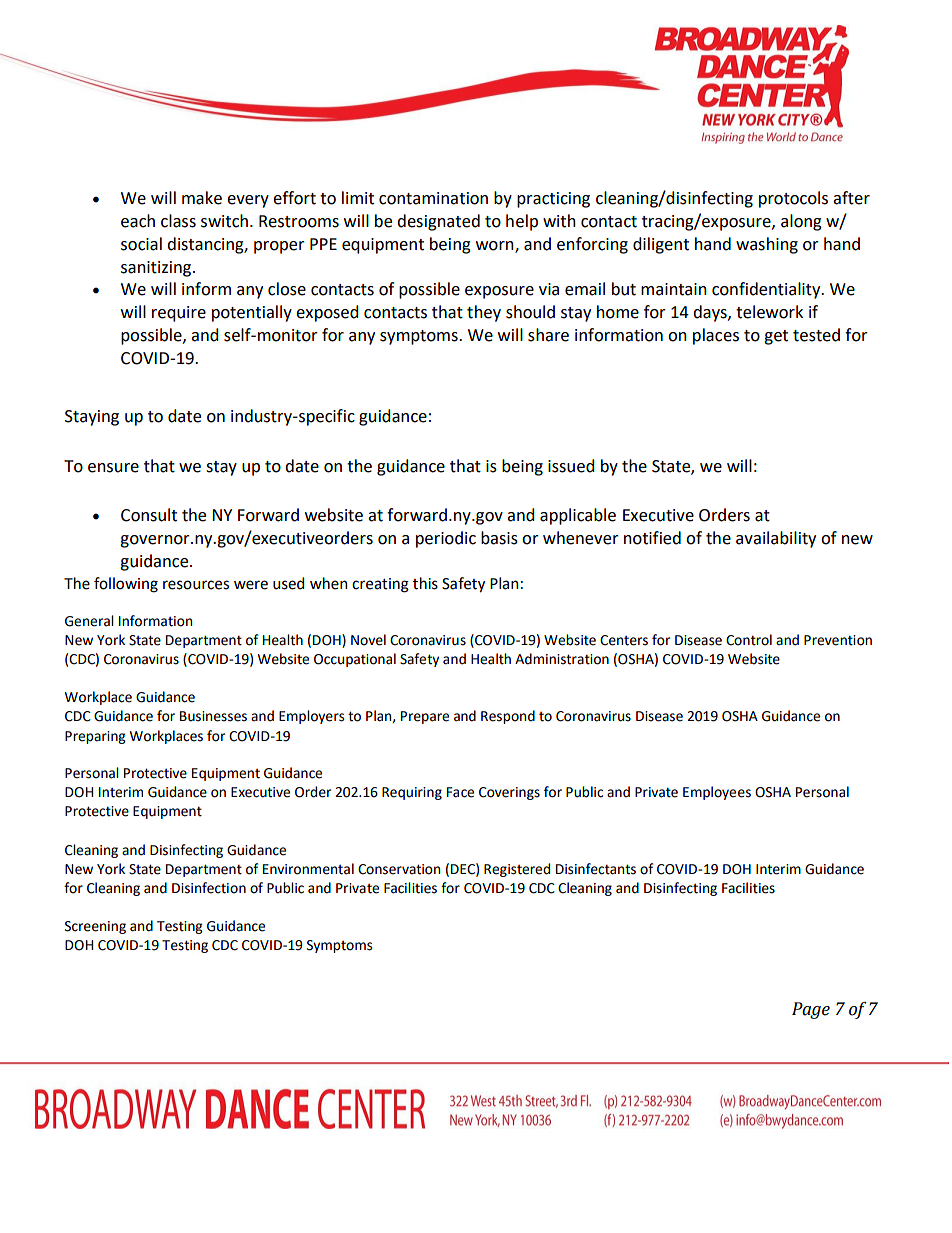 This screenshot has width=952, height=1233. Describe the element at coordinates (95, 927) in the screenshot. I see `Screening` at that location.
